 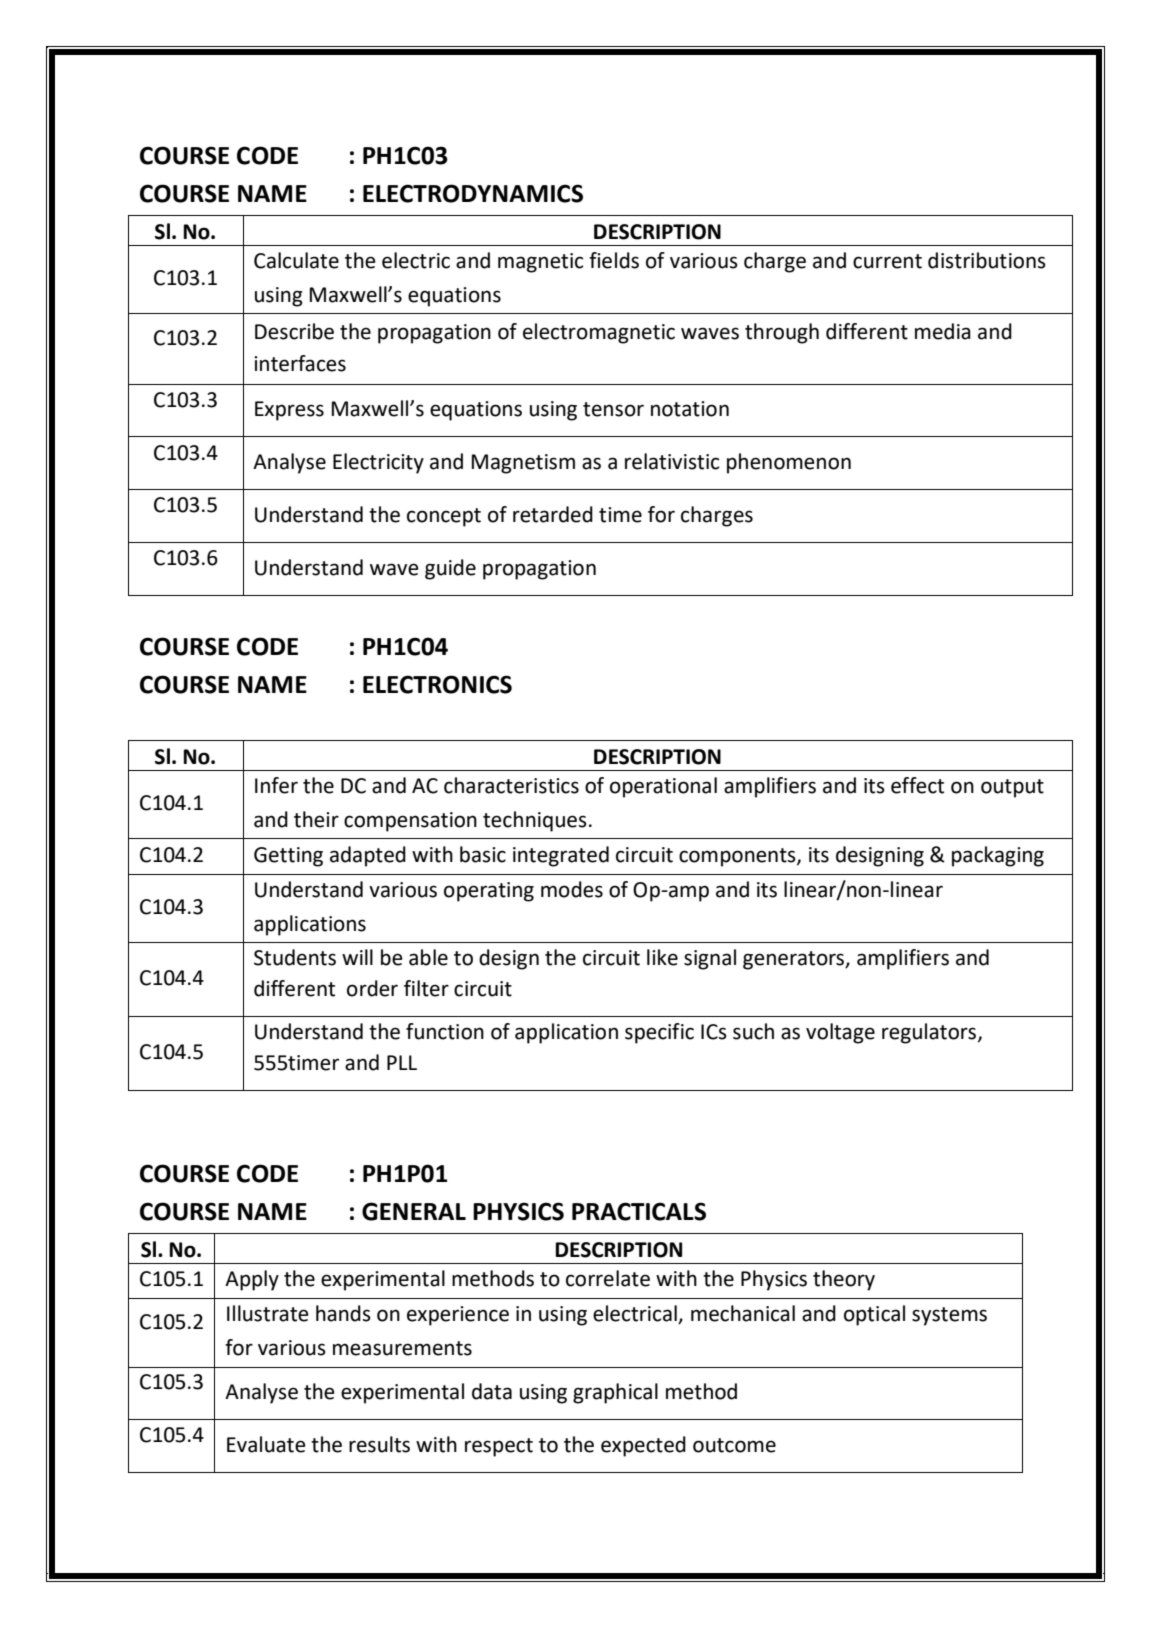 What do you see at coordinates (929, 1033) in the screenshot?
I see `regulators` at bounding box center [929, 1033].
